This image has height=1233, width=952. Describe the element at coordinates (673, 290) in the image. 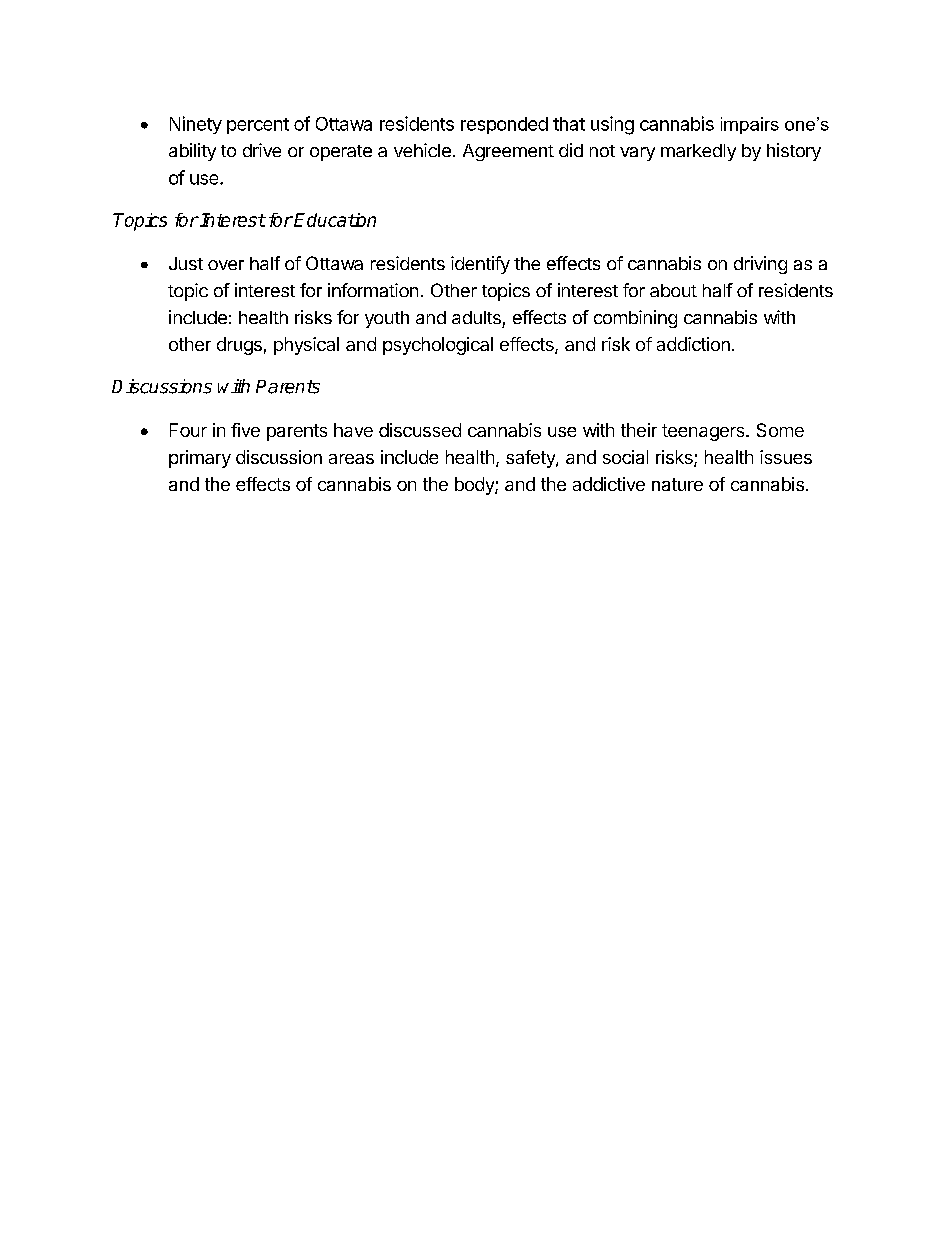

I see `about` at that location.
